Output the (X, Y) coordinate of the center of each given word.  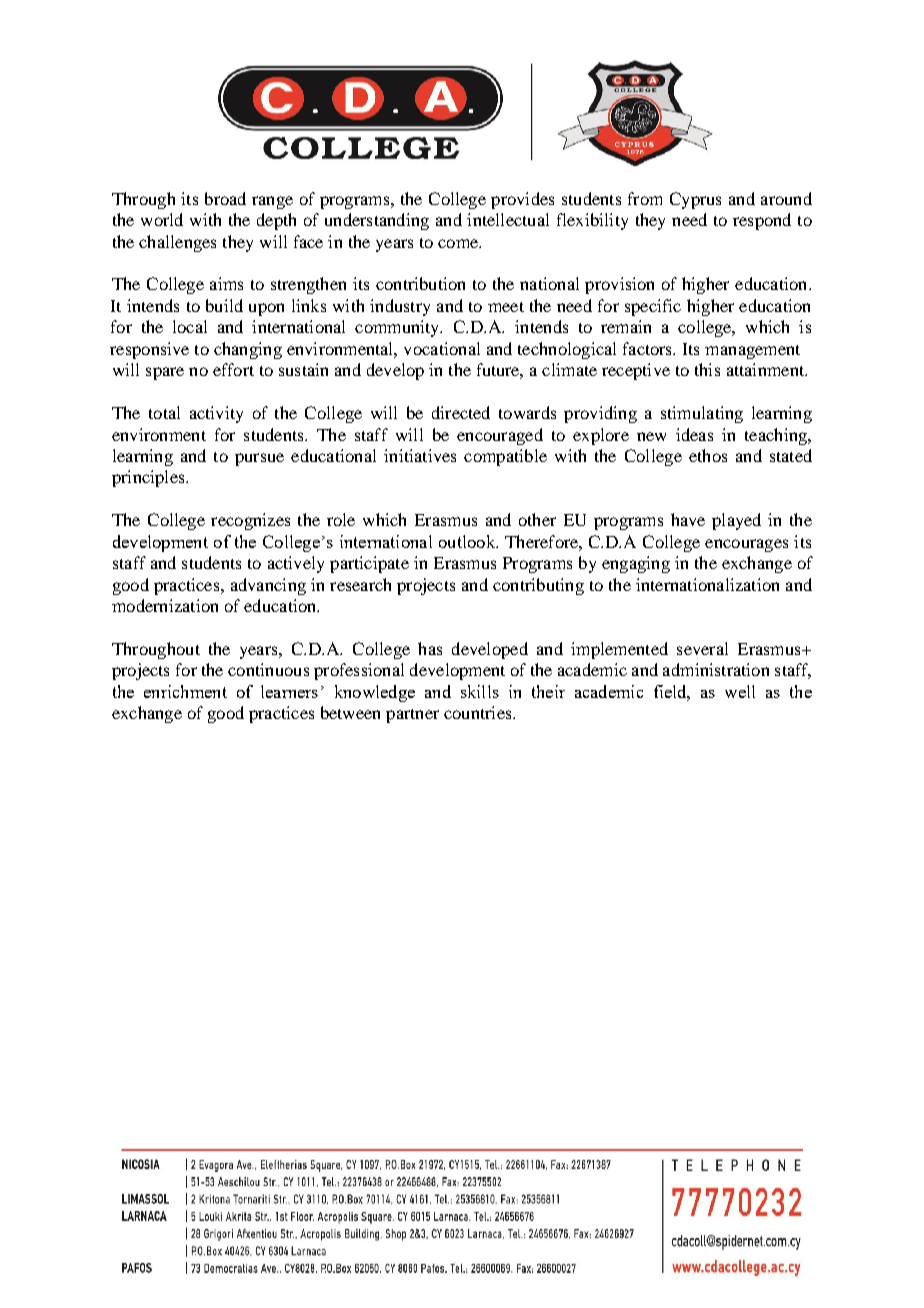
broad (225, 198)
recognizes (250, 521)
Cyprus (695, 200)
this (707, 369)
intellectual (508, 219)
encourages (746, 545)
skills (480, 691)
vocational (442, 348)
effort (233, 369)
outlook (468, 541)
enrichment (185, 691)
